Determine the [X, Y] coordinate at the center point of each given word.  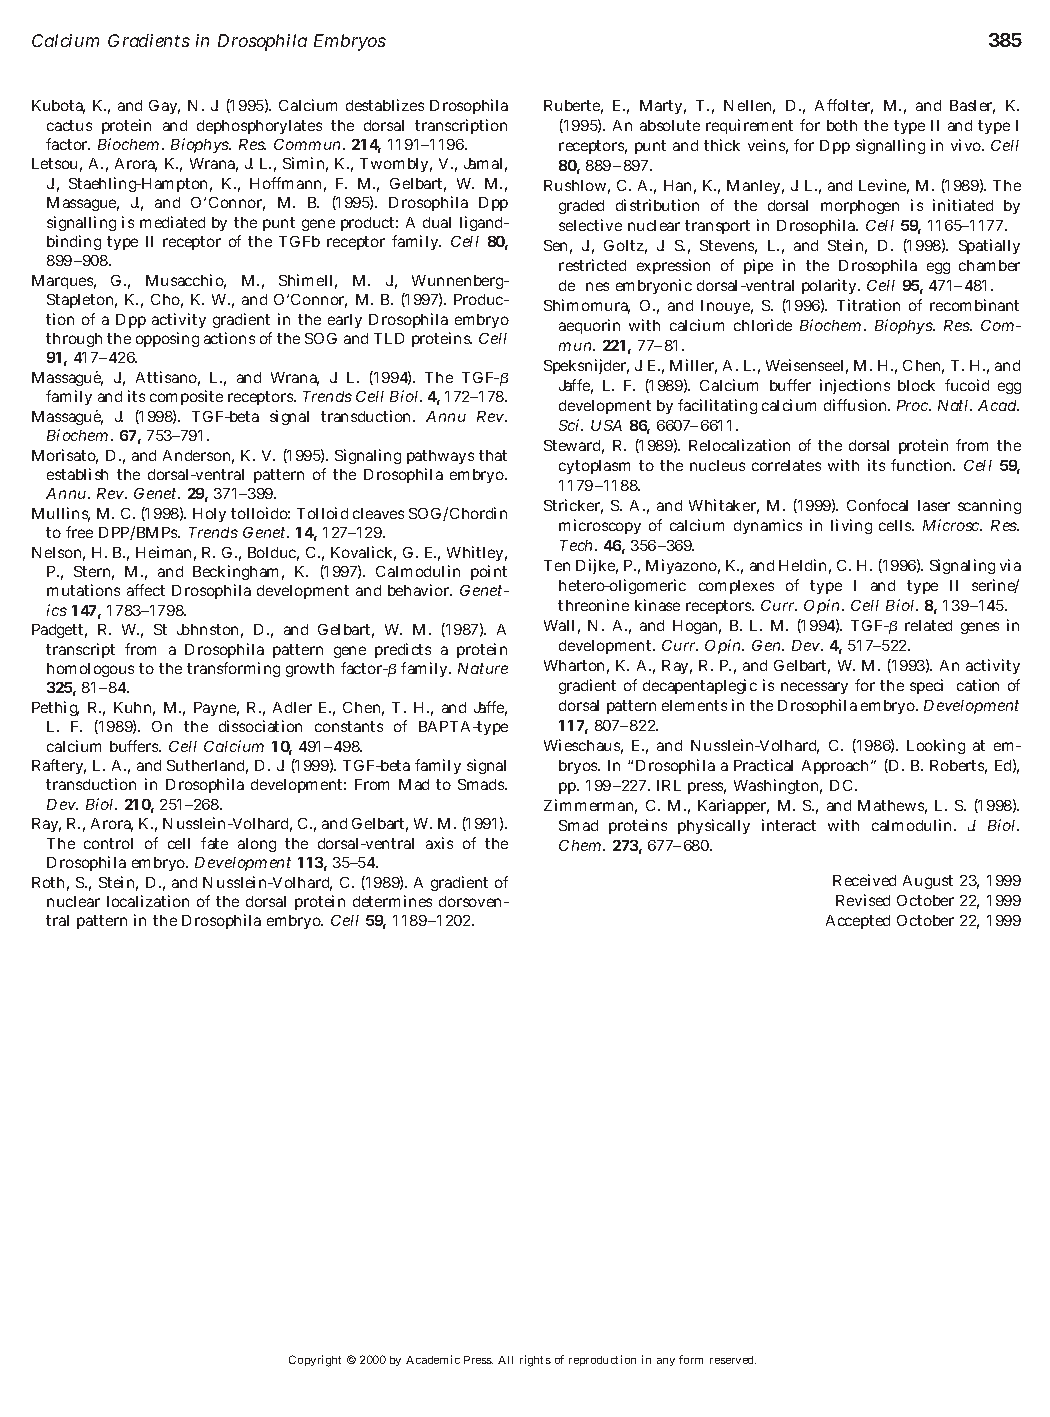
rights [535, 1361]
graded [581, 207]
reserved [733, 1360]
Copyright [315, 1361]
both [842, 125]
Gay [164, 107]
